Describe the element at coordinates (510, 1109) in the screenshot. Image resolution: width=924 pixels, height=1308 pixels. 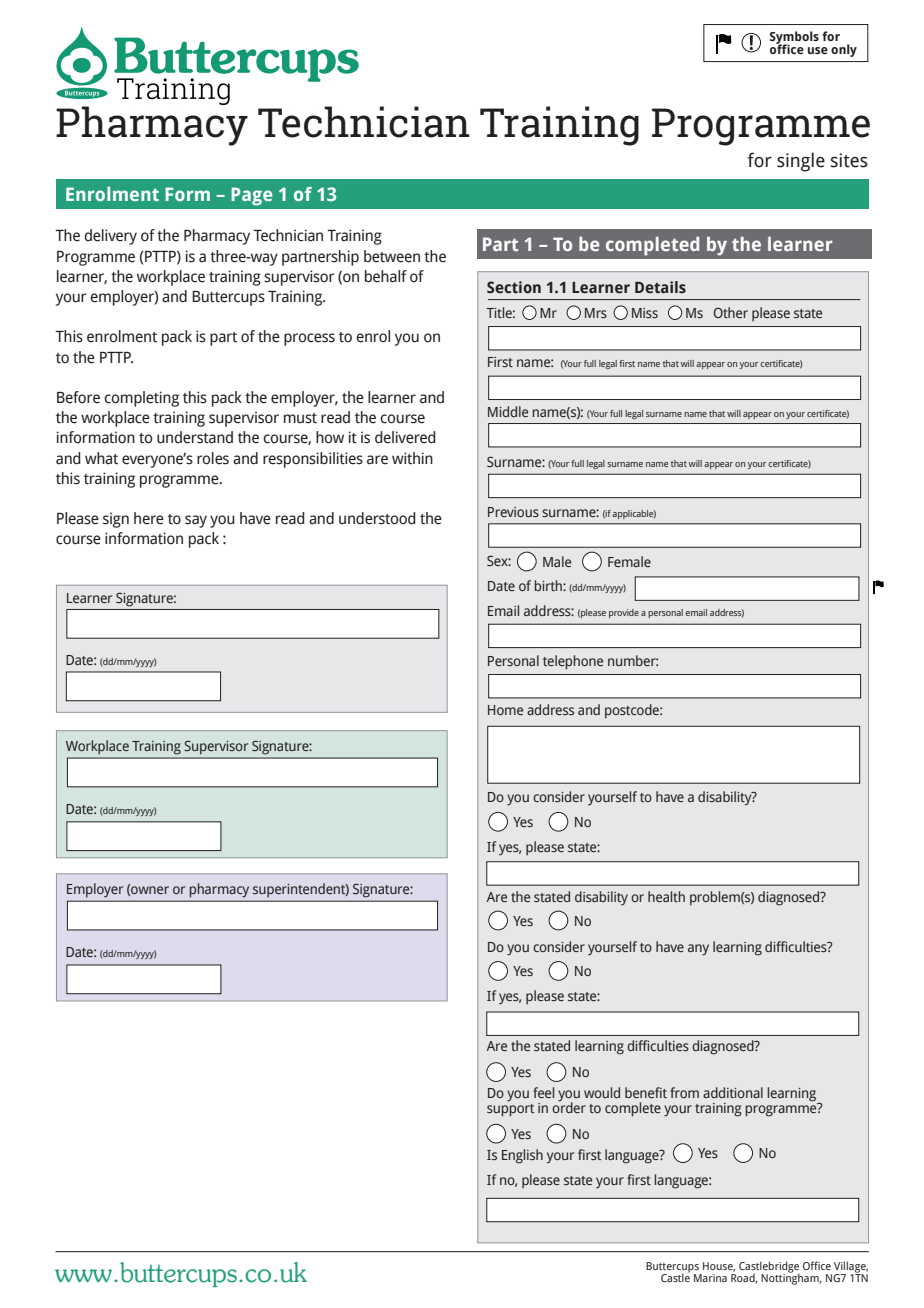
I see `support` at that location.
